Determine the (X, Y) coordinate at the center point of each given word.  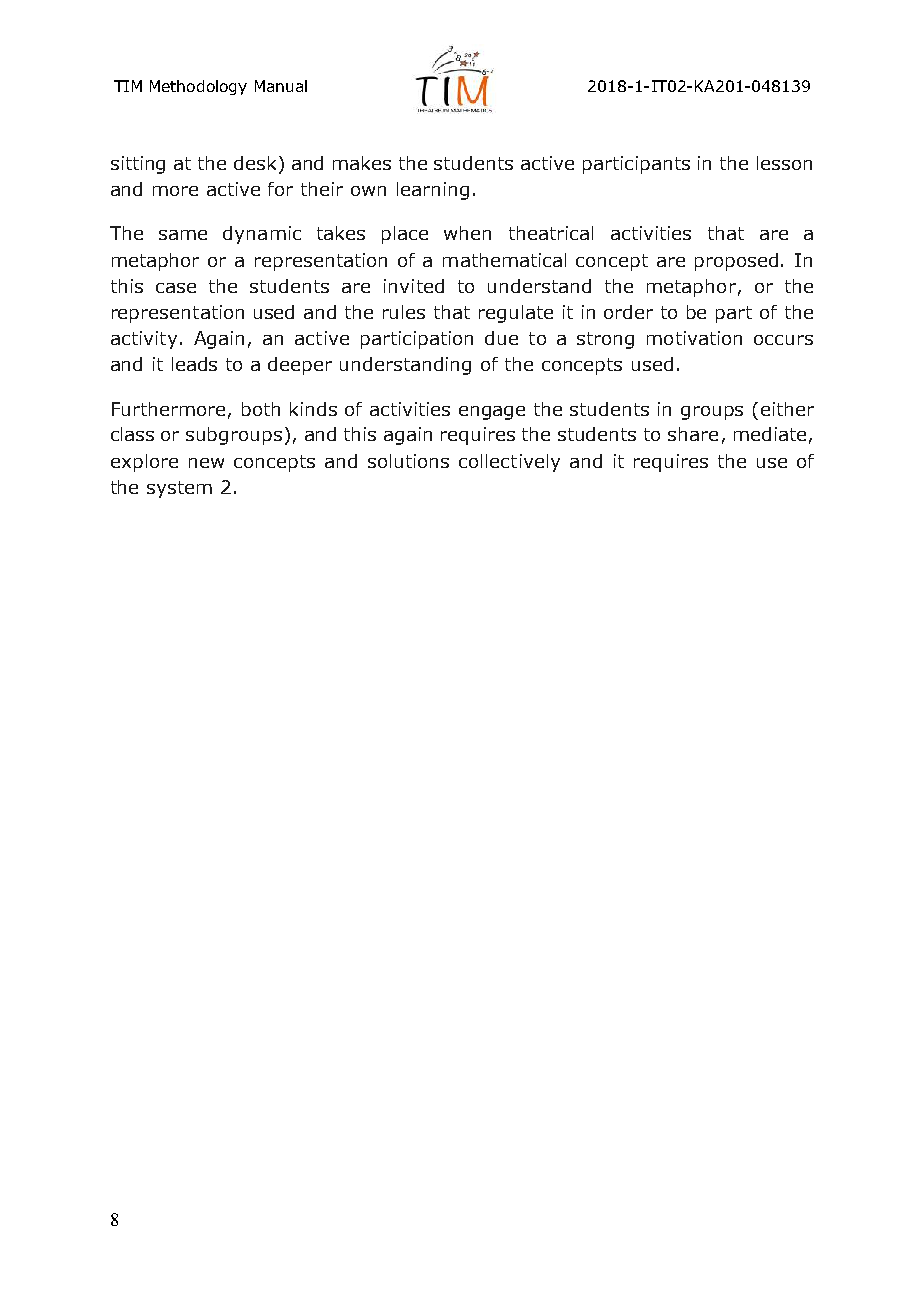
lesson (784, 163)
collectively (509, 463)
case (176, 288)
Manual (281, 86)
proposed (736, 262)
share (693, 434)
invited (414, 286)
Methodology (198, 87)
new (206, 463)
